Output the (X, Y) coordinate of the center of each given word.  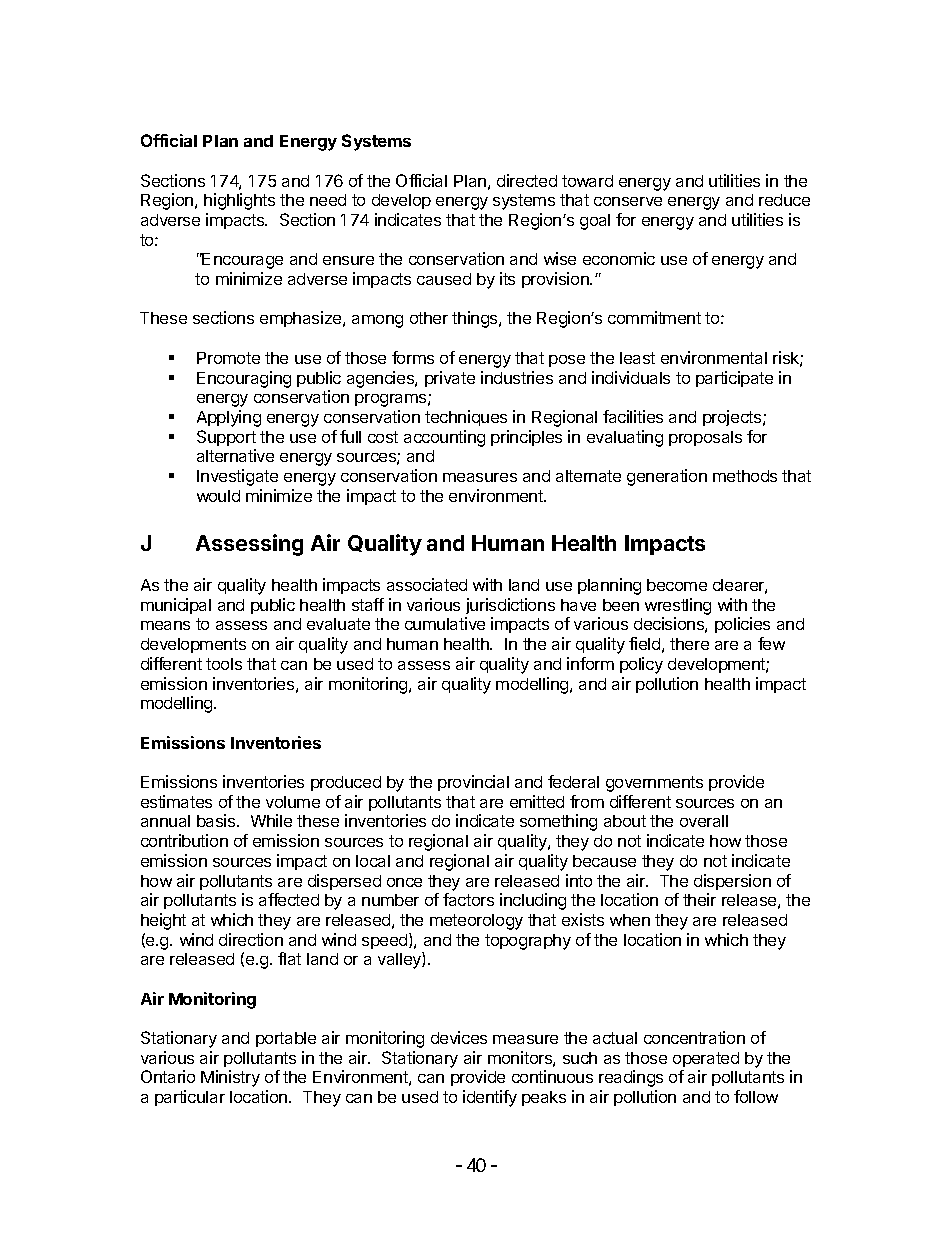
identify (490, 1098)
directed (527, 180)
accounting (444, 438)
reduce (784, 200)
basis (217, 820)
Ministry (230, 1078)
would (218, 496)
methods (745, 476)
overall (704, 821)
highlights (239, 201)
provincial (473, 783)
